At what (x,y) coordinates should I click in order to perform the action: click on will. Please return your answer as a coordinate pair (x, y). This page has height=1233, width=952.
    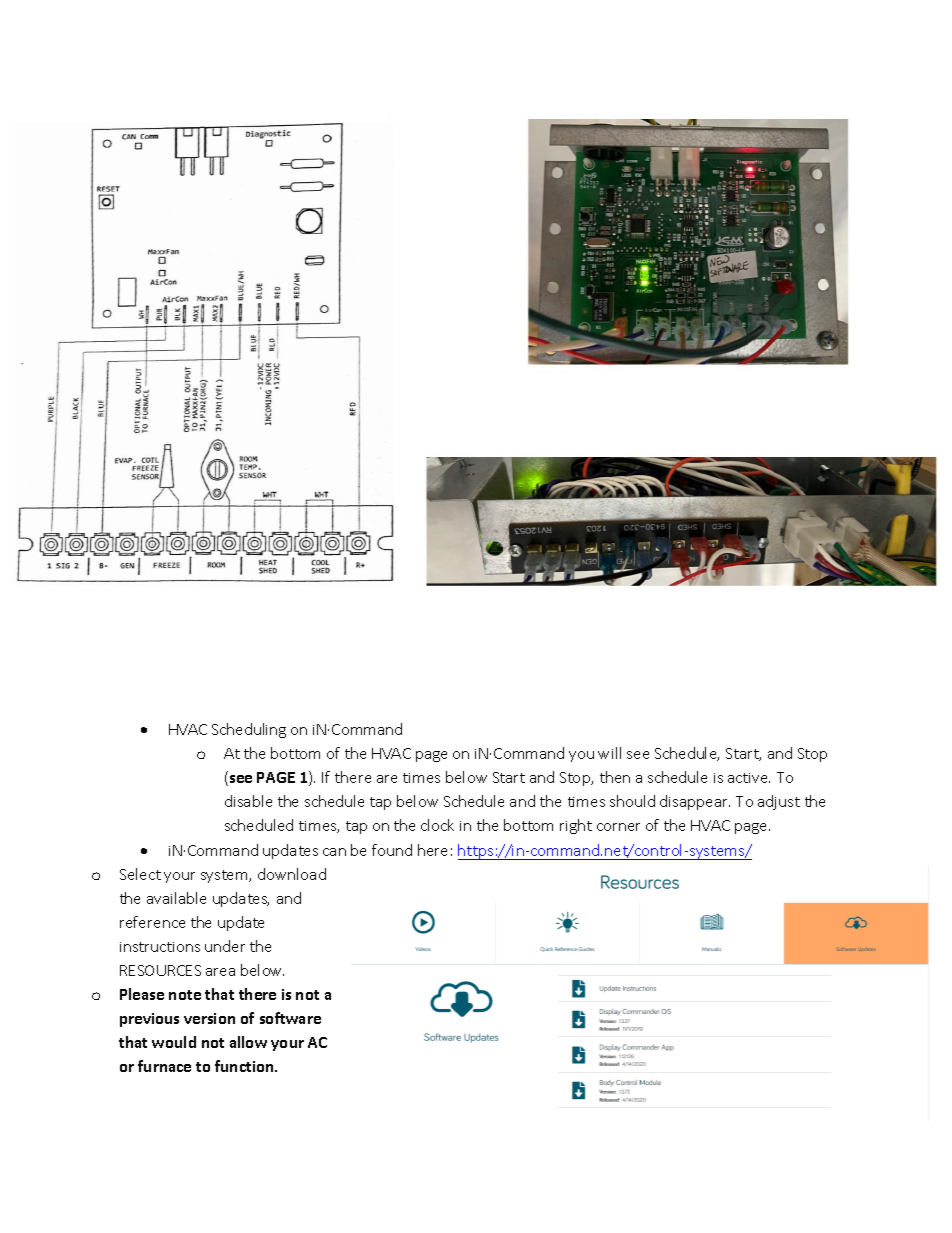
    Looking at the image, I should click on (609, 753).
